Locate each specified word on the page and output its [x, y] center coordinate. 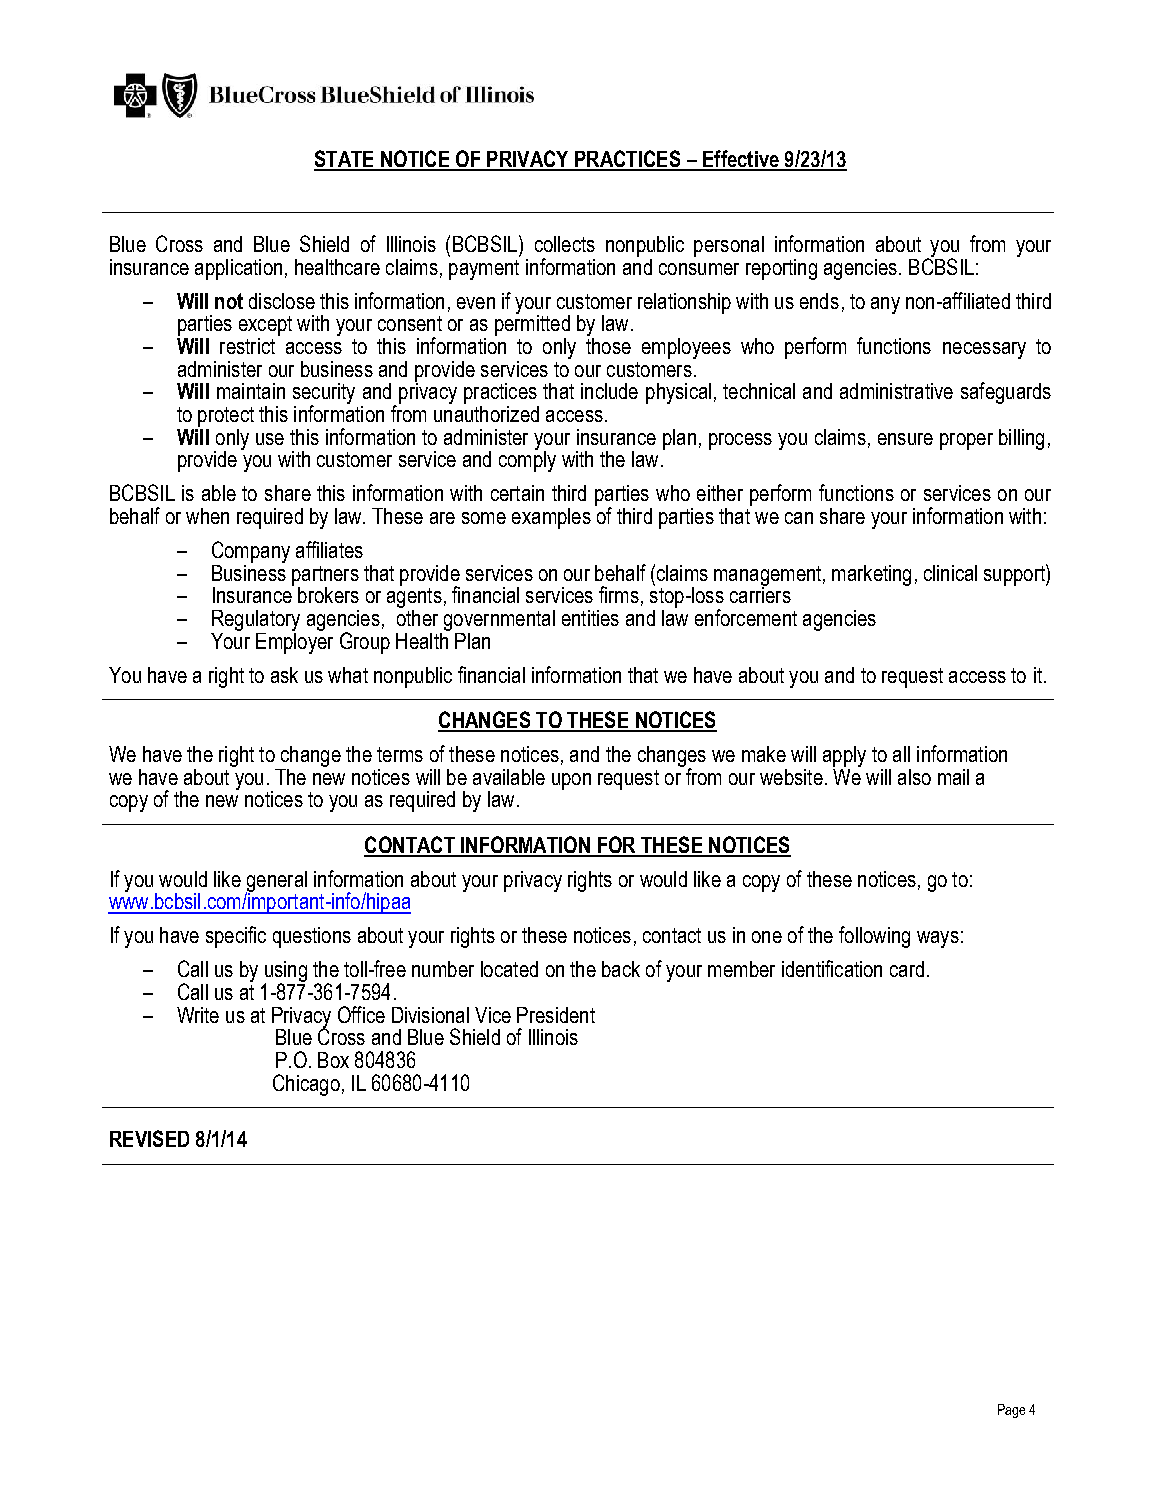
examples [551, 518]
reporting [781, 269]
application [238, 269]
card [907, 969]
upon [571, 781]
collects [565, 244]
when [207, 516]
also [914, 777]
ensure [905, 439]
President [556, 1015]
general [276, 882]
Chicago [306, 1085]
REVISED [149, 1138]
